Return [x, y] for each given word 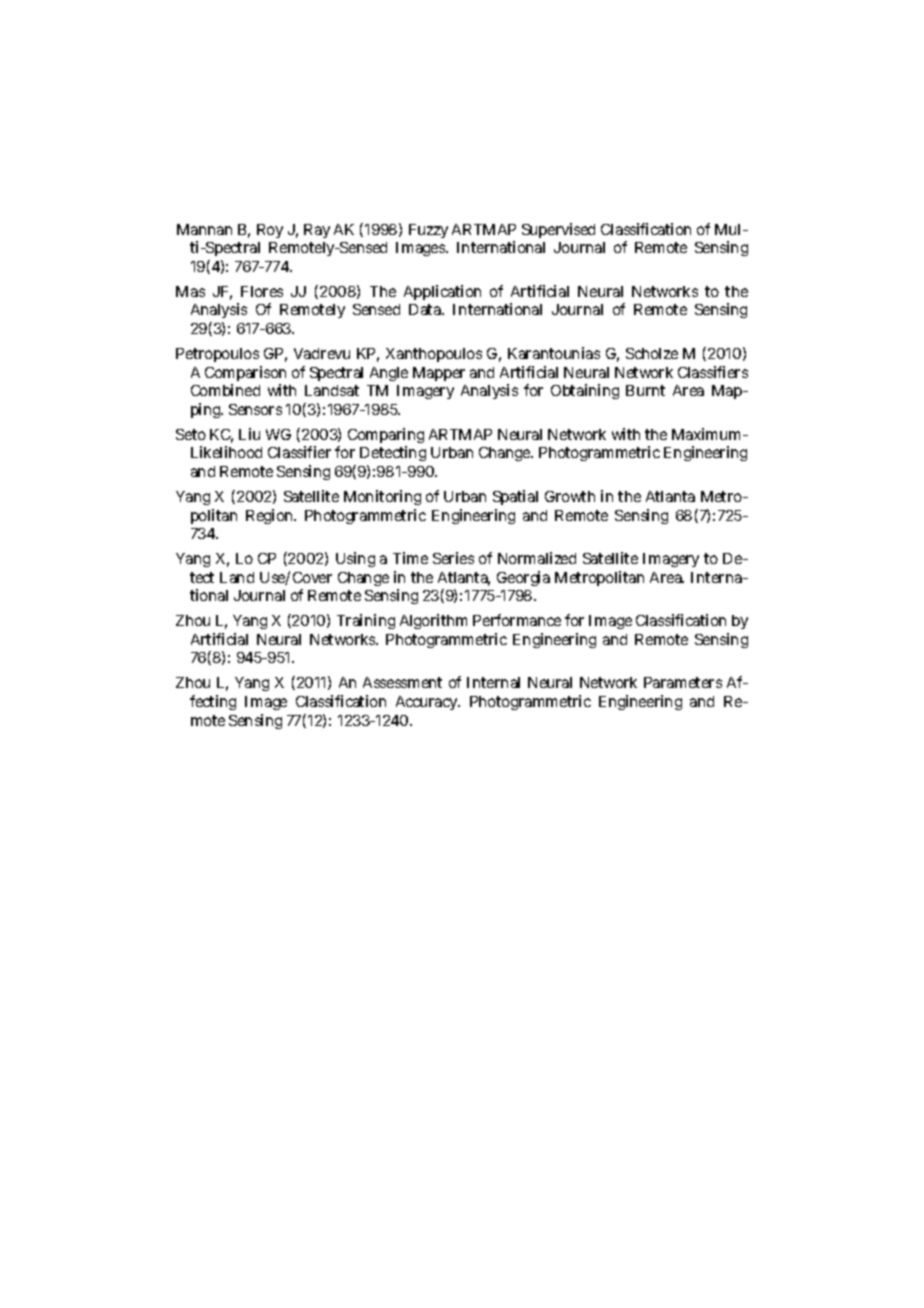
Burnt [645, 390]
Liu [249, 434]
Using [355, 559]
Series [453, 558]
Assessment [402, 682]
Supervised [558, 230]
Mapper [439, 374]
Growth [570, 496]
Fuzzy [428, 231]
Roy [270, 231]
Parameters [683, 682]
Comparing [386, 437]
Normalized [537, 558]
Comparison [245, 373]
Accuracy [428, 703]
